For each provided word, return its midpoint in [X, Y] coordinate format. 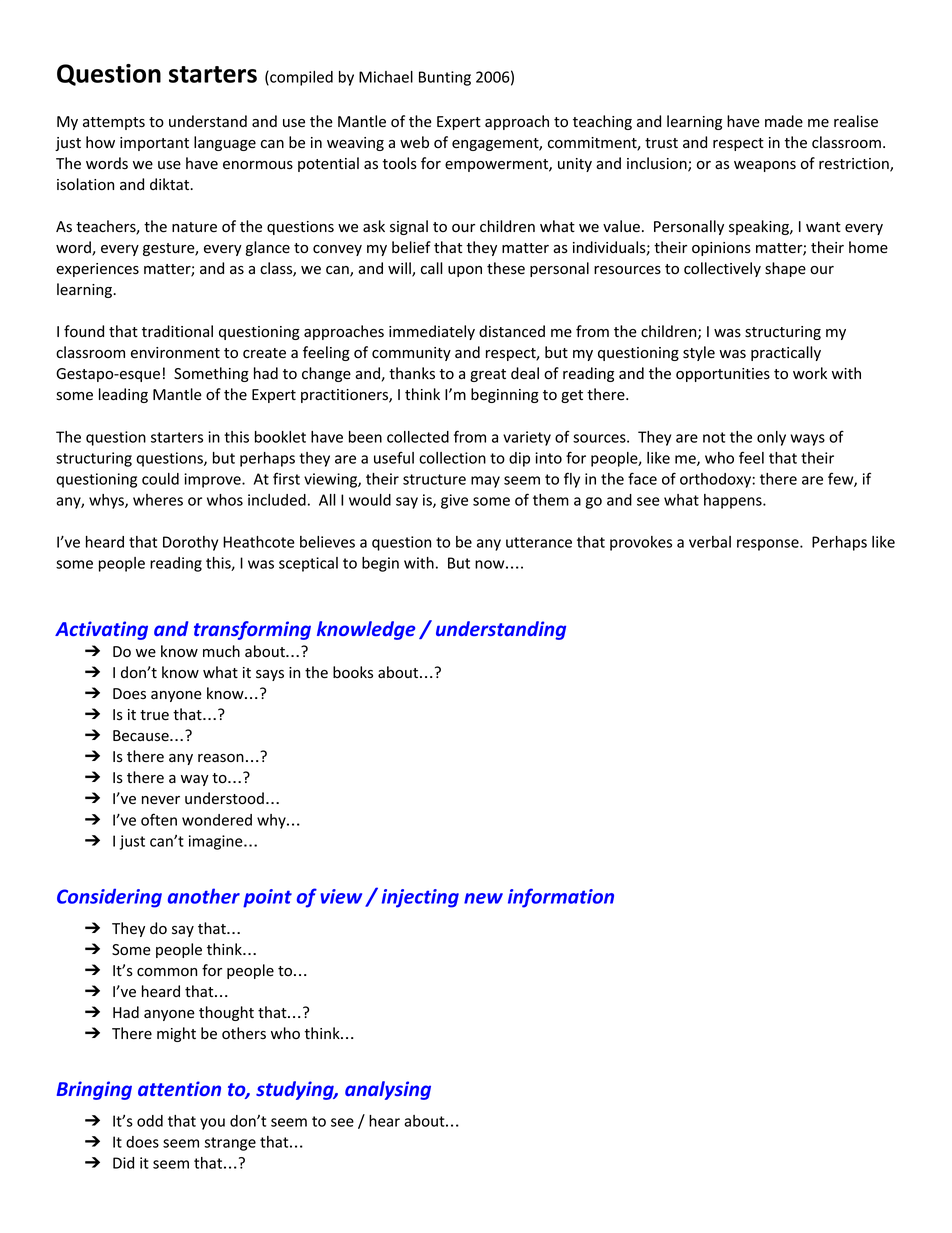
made [784, 121]
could [160, 479]
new [483, 898]
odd [150, 1121]
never [161, 800]
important [154, 144]
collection [452, 458]
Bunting [445, 78]
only [771, 438]
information [561, 898]
